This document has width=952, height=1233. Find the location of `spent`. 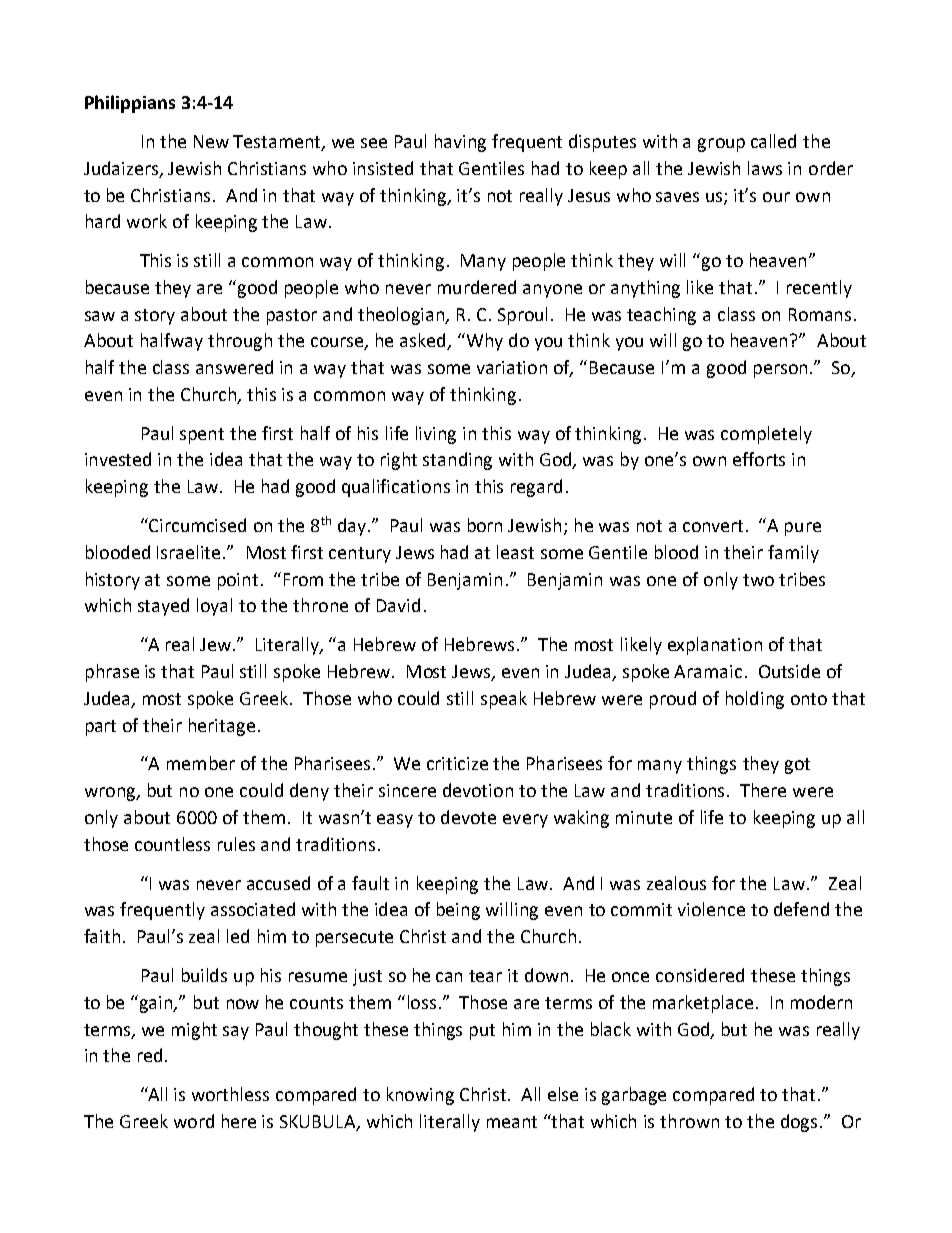

spent is located at coordinates (202, 436).
